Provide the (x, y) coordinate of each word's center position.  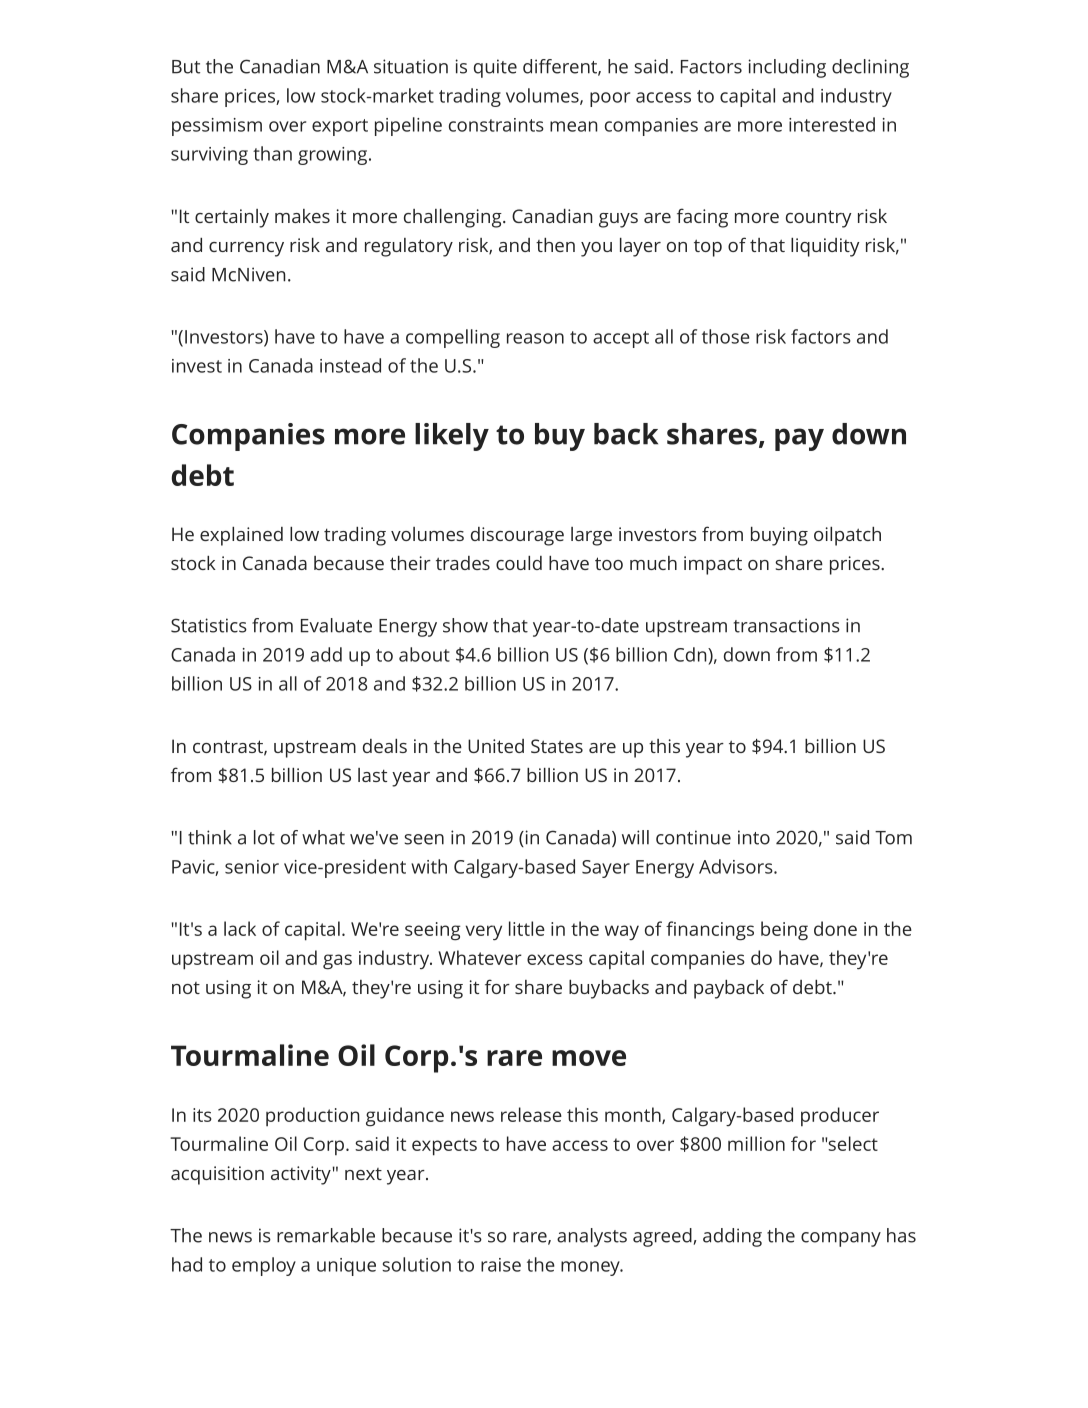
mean (574, 126)
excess (555, 959)
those (726, 336)
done (835, 928)
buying (779, 536)
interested (832, 124)
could (519, 563)
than (272, 153)
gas (337, 962)
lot (264, 837)
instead (350, 365)
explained (241, 536)
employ (264, 1266)
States (557, 746)
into (754, 837)
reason (535, 338)
